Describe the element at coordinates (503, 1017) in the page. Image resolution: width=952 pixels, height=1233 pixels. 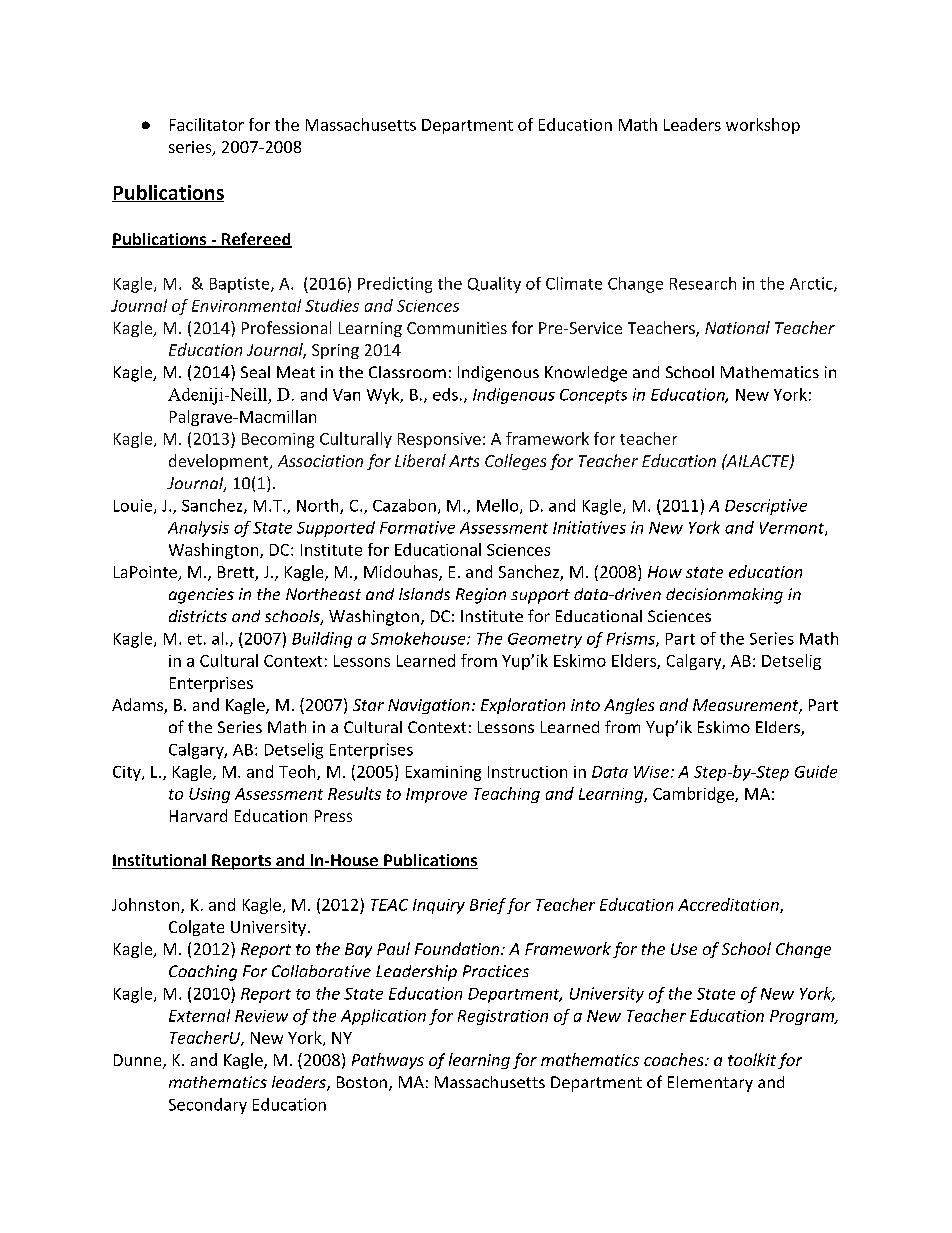
I see `Registration` at that location.
